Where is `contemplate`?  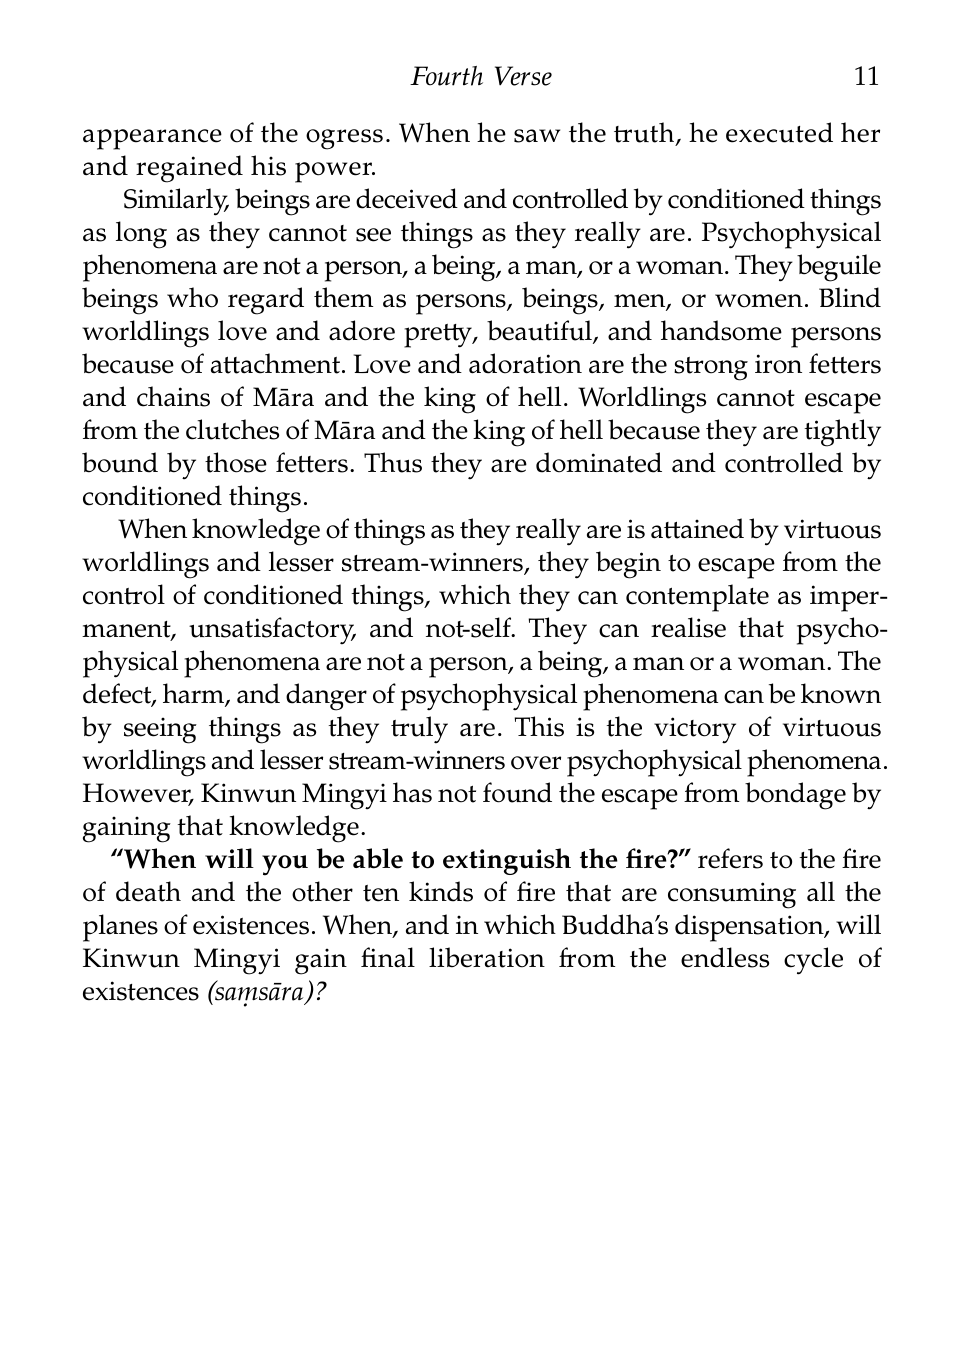
contemplate is located at coordinates (697, 598).
